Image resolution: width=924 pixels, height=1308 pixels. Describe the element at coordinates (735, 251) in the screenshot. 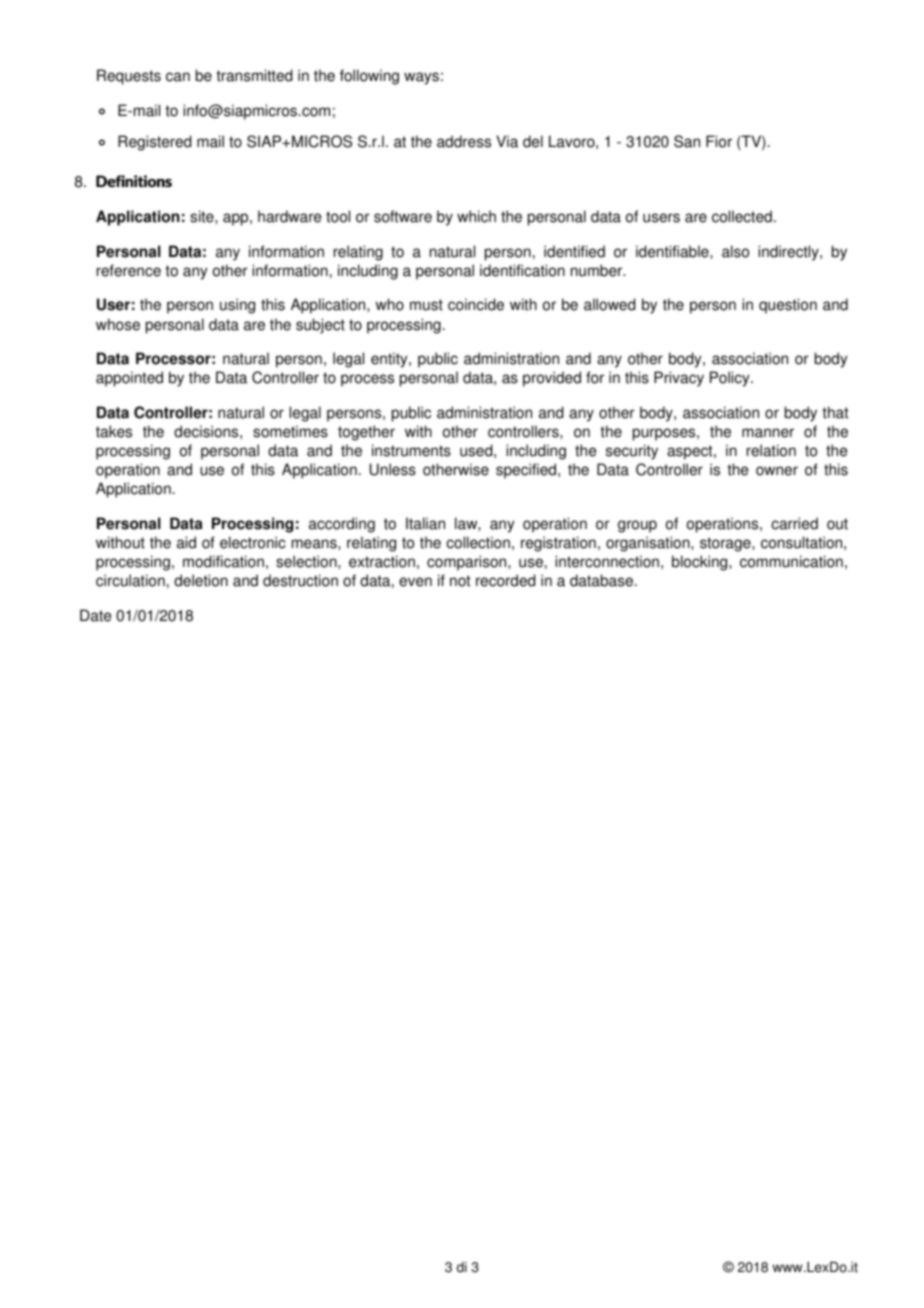

I see `also` at that location.
